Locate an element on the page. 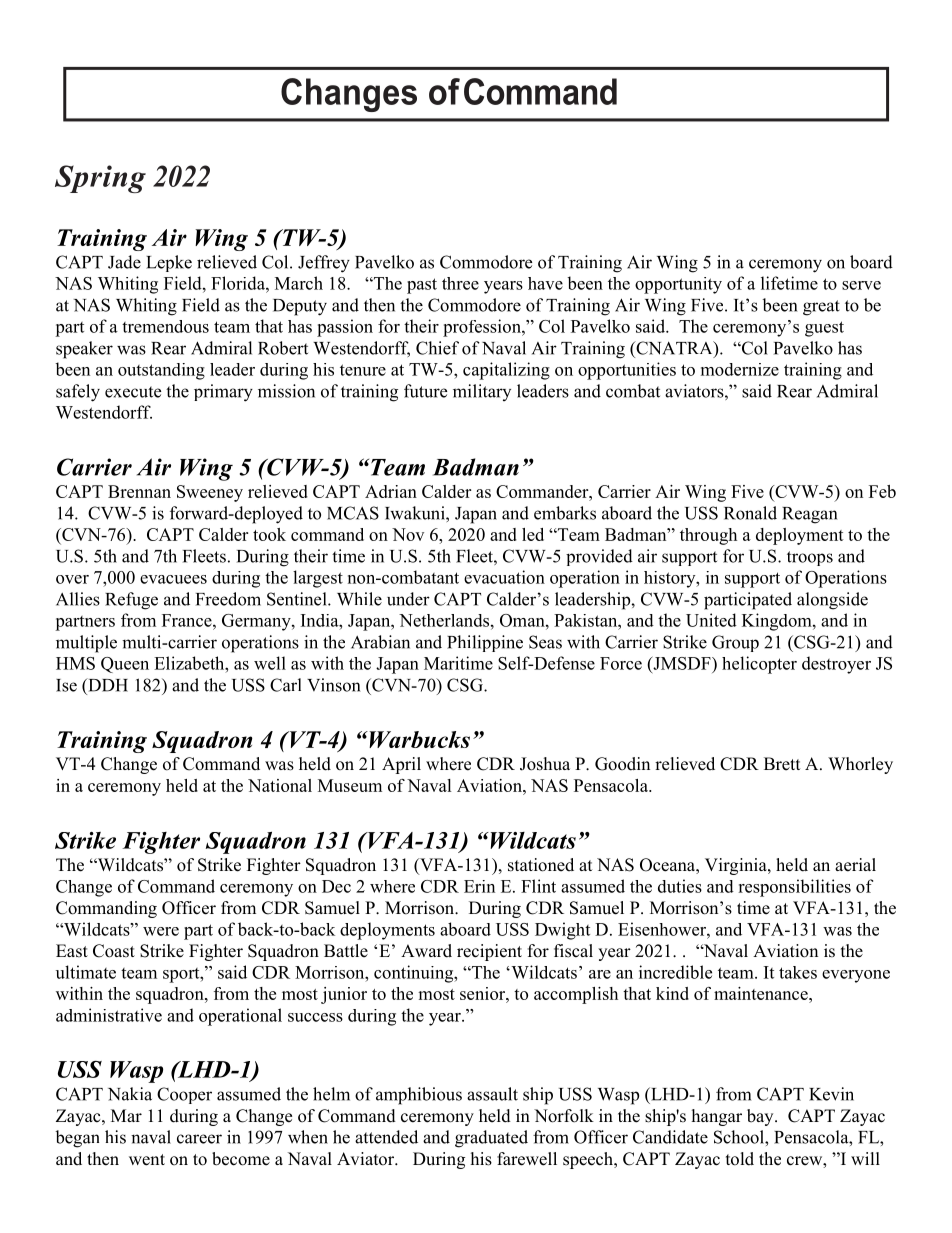 The width and height of the image is (952, 1233). career is located at coordinates (199, 1139).
